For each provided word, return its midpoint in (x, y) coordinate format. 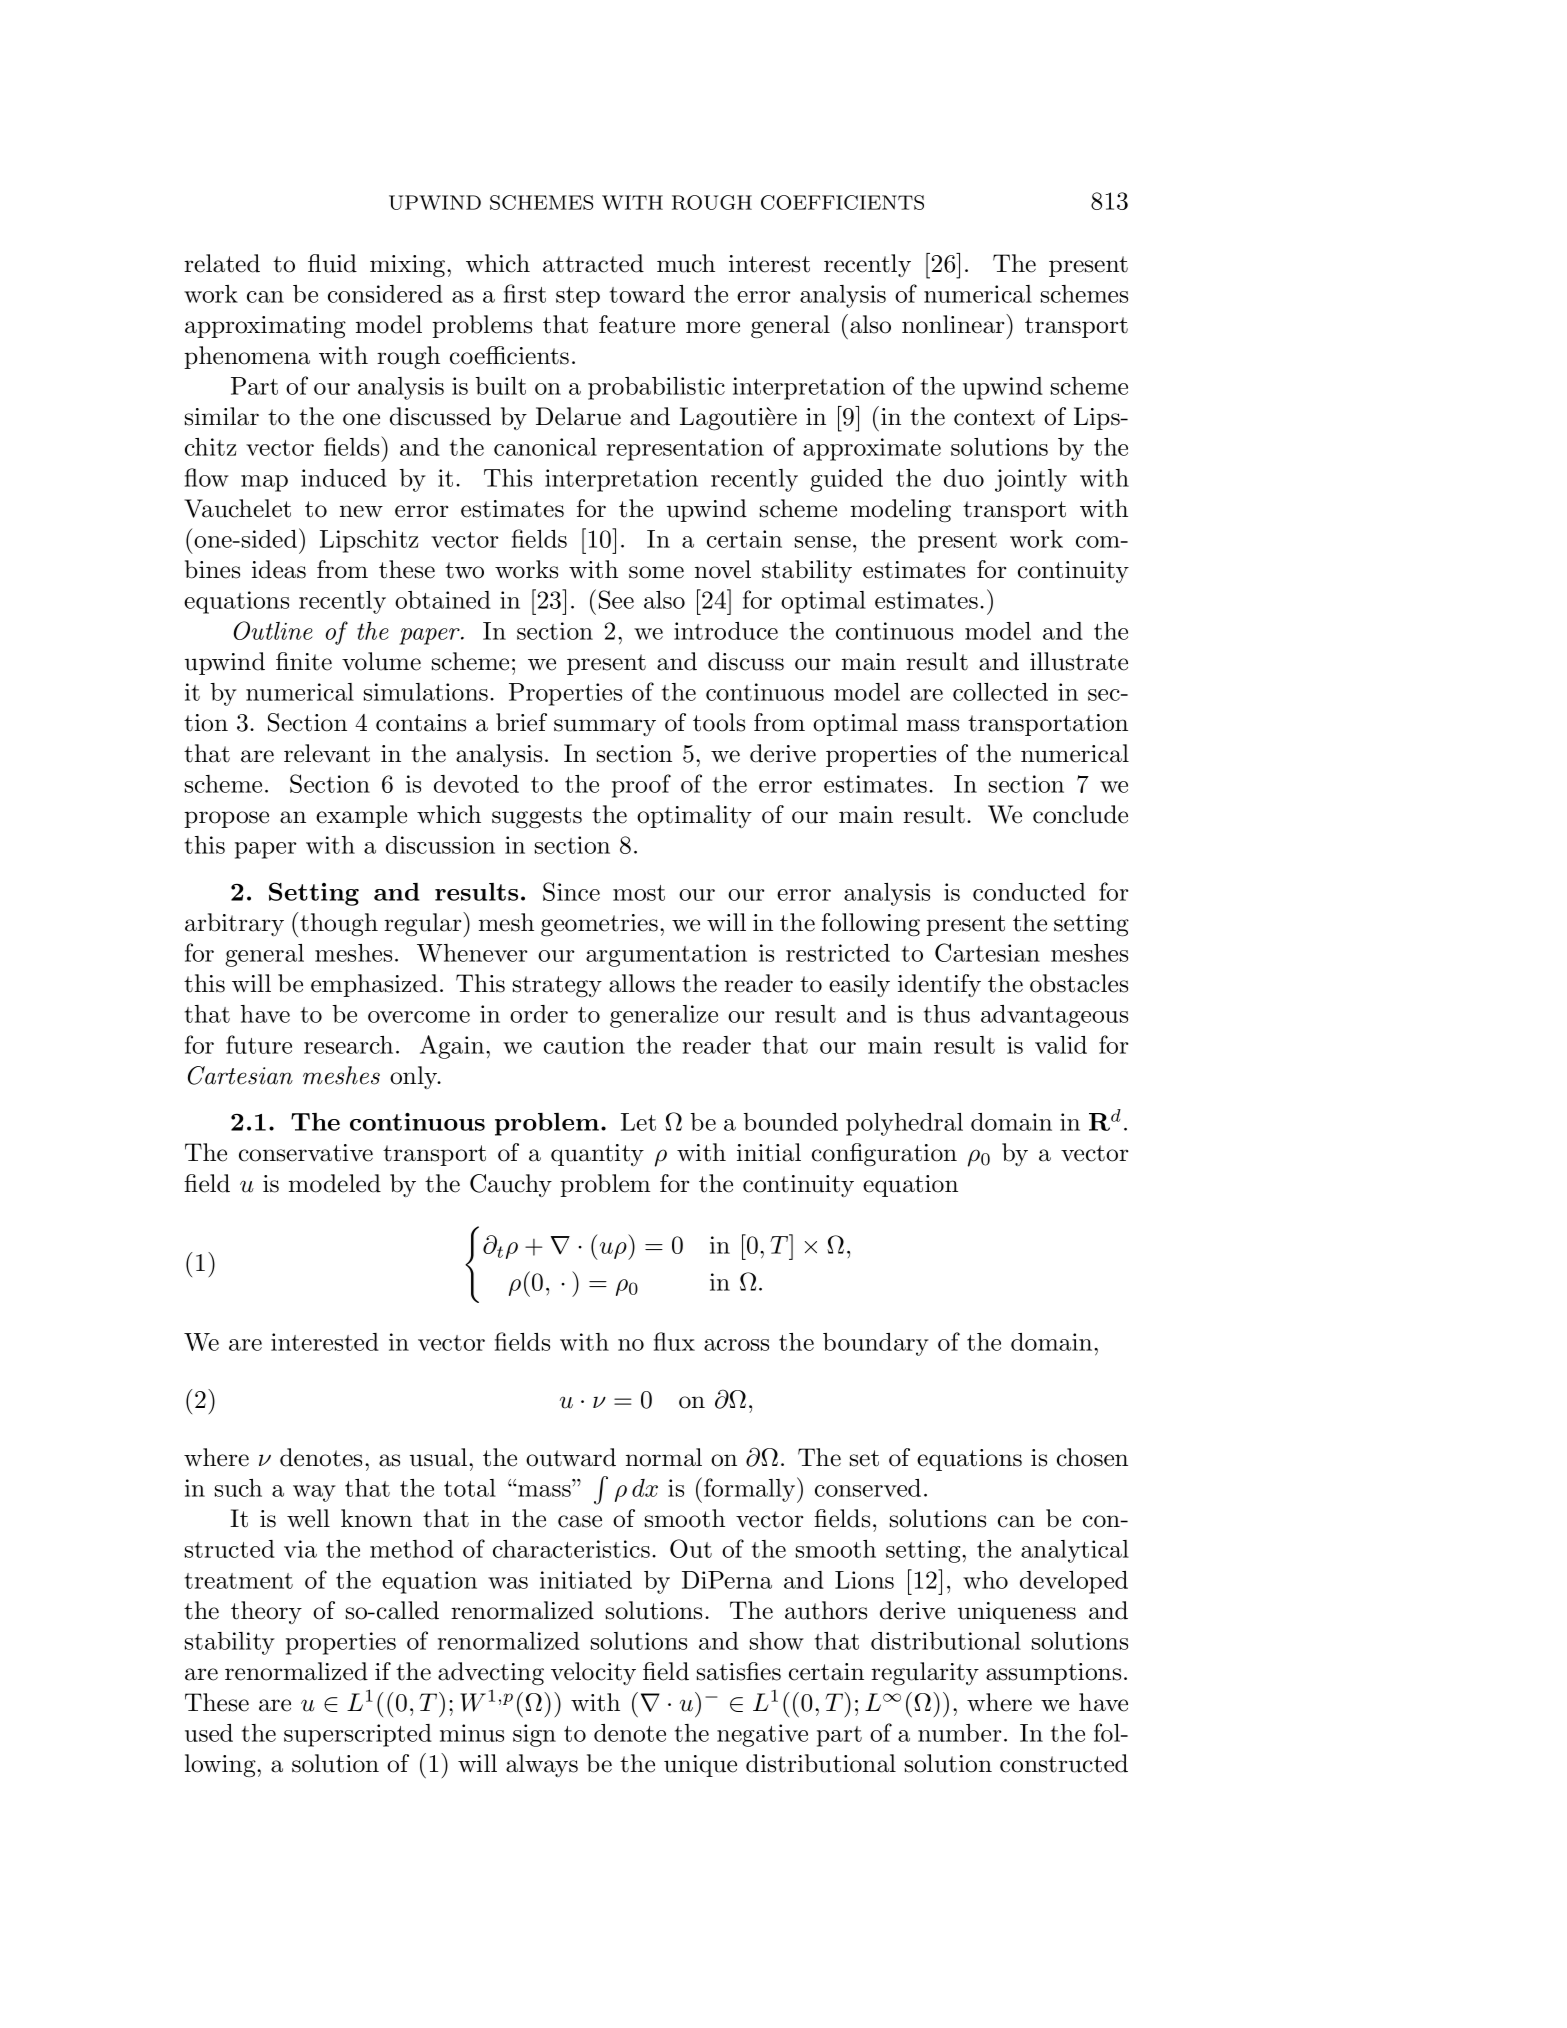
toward (647, 294)
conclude (1080, 814)
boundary (876, 1344)
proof (641, 786)
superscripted (358, 1735)
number (960, 1733)
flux (674, 1341)
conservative (306, 1153)
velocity (593, 1673)
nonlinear (953, 324)
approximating (265, 327)
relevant (327, 753)
